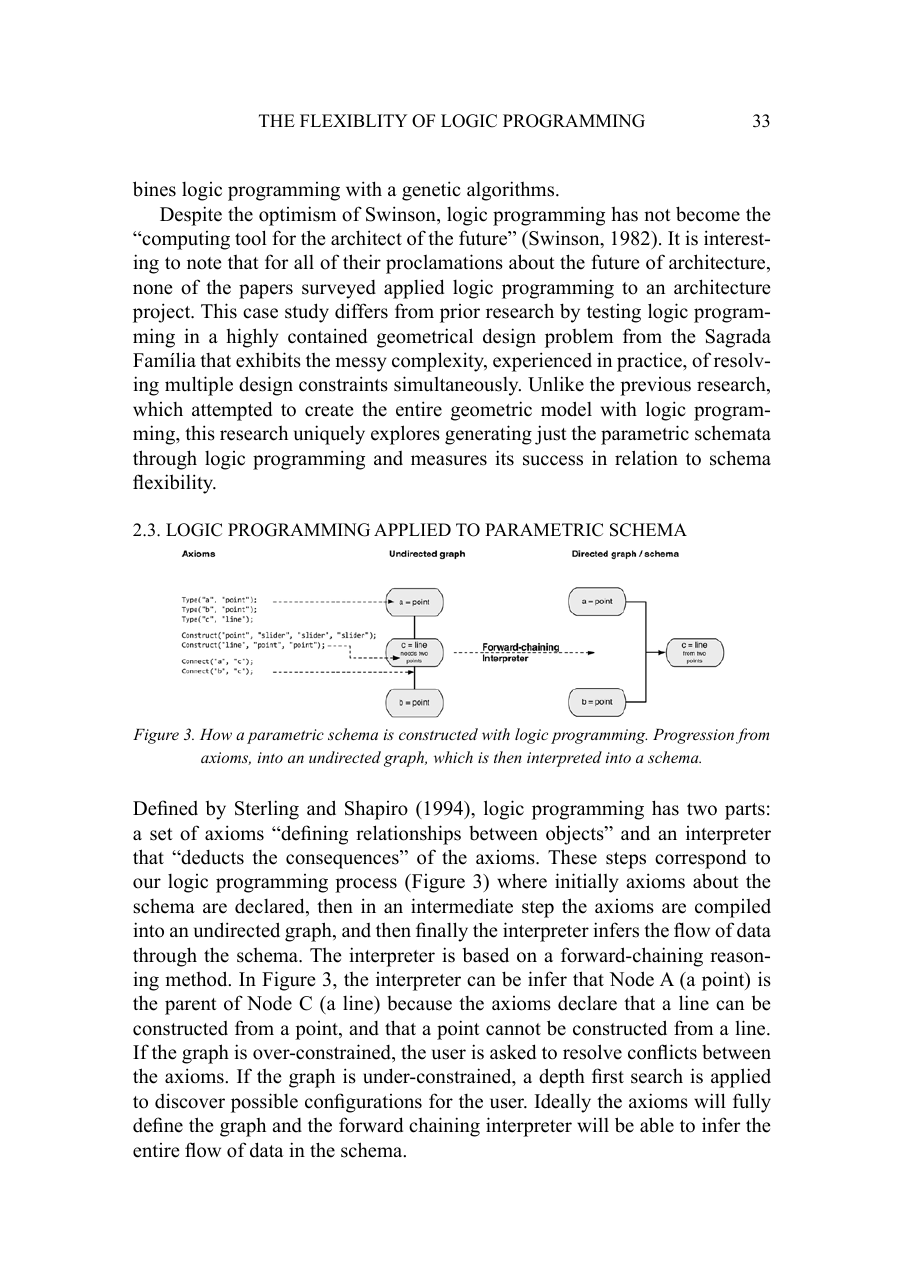 The height and width of the screenshot is (1276, 904). What do you see at coordinates (264, 1103) in the screenshot?
I see `possible` at bounding box center [264, 1103].
